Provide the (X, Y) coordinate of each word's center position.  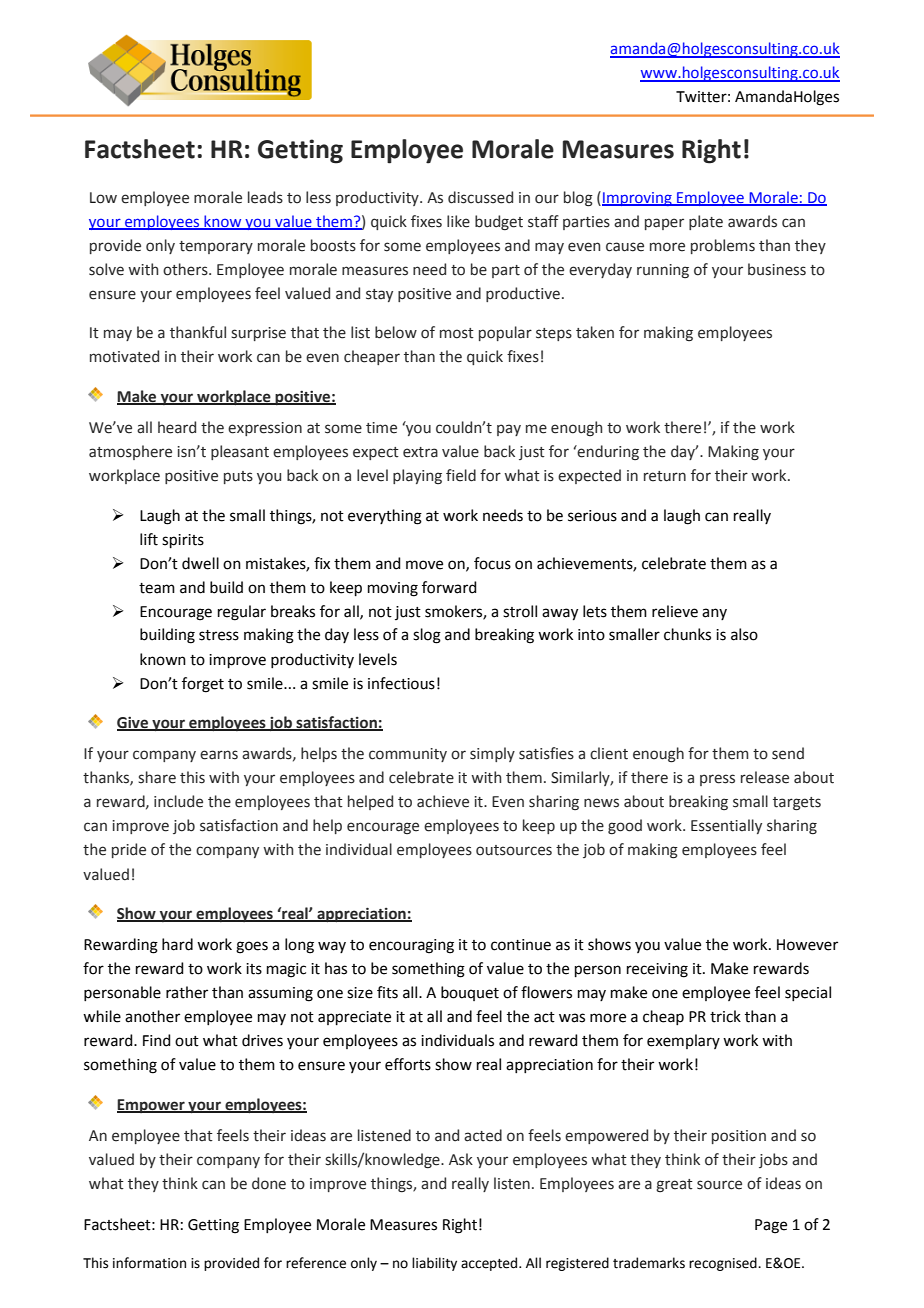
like (458, 221)
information (149, 1263)
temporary (216, 247)
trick (725, 1016)
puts (238, 477)
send (788, 753)
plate (706, 222)
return (665, 476)
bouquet (470, 993)
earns (219, 755)
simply (492, 754)
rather (187, 992)
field (461, 475)
